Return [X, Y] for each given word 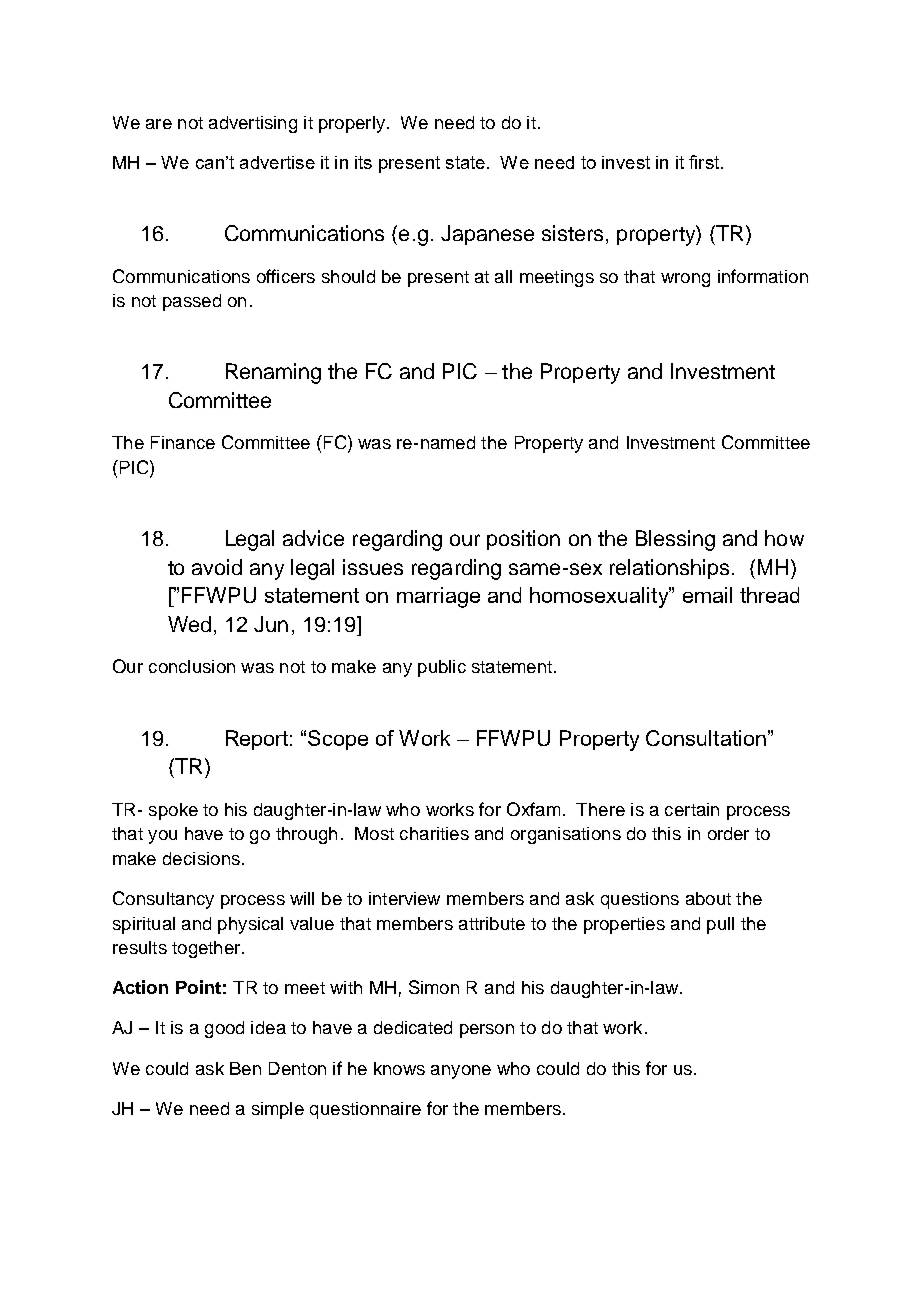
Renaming [273, 373]
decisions [201, 858]
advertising [253, 124]
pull [720, 925]
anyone [461, 1072]
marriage [438, 597]
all [503, 276]
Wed [189, 624]
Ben [245, 1068]
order [728, 833]
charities [434, 833]
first [705, 162]
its [363, 162]
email [707, 595]
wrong [685, 280]
